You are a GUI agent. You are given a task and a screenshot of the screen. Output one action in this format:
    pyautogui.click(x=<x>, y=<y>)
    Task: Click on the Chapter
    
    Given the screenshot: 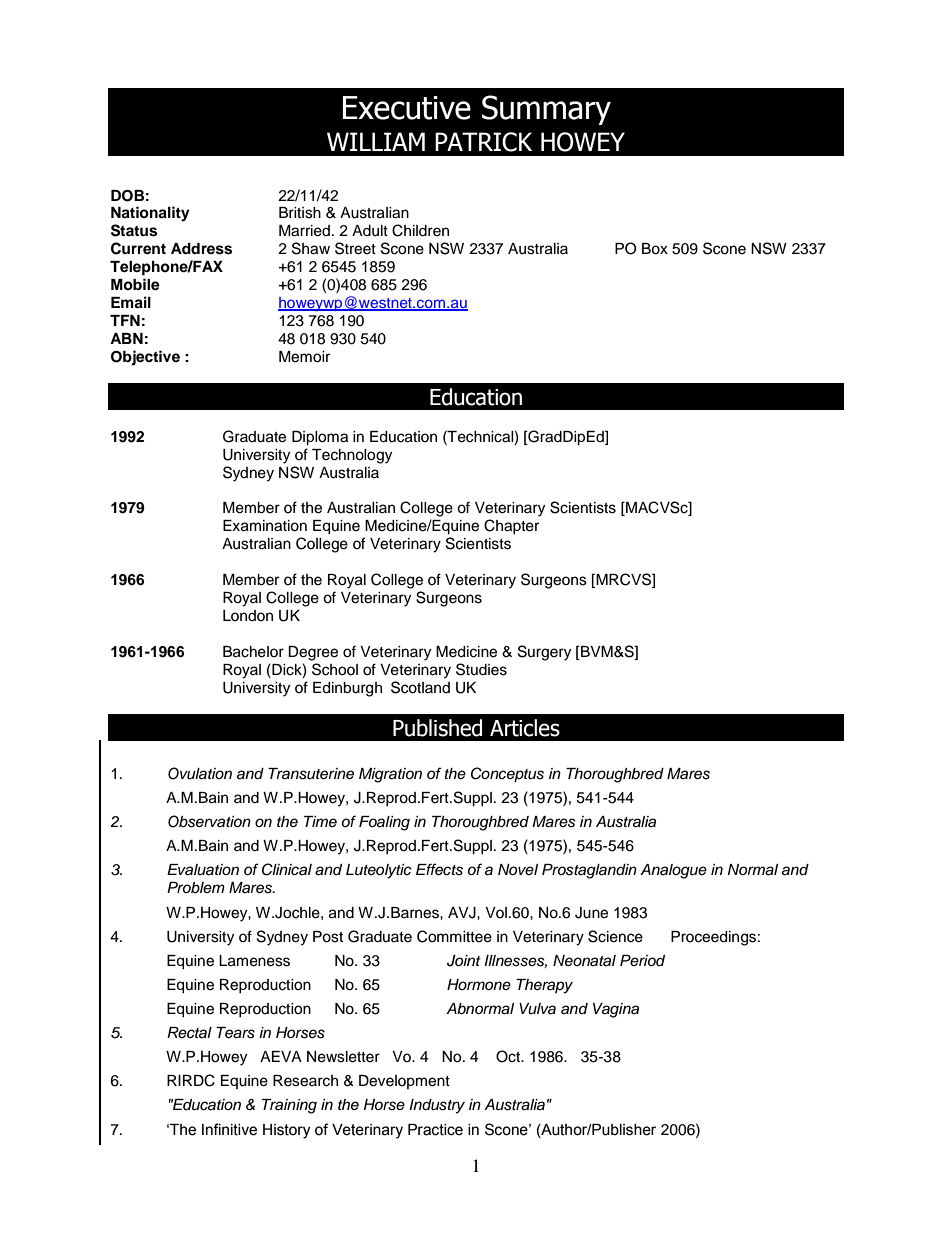 What is the action you would take?
    pyautogui.click(x=511, y=526)
